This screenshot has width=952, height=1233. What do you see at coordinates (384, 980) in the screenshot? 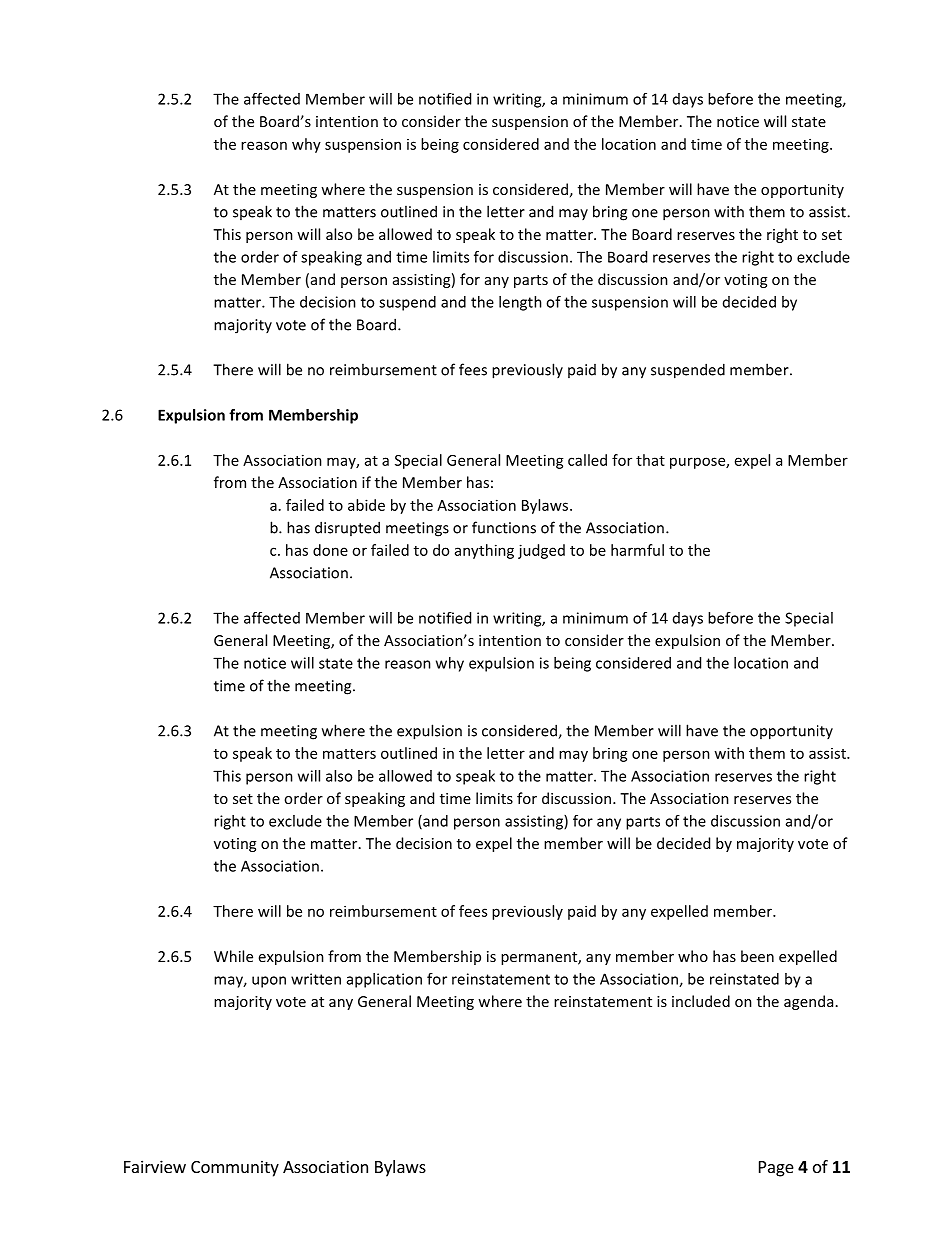
I see `application` at bounding box center [384, 980].
